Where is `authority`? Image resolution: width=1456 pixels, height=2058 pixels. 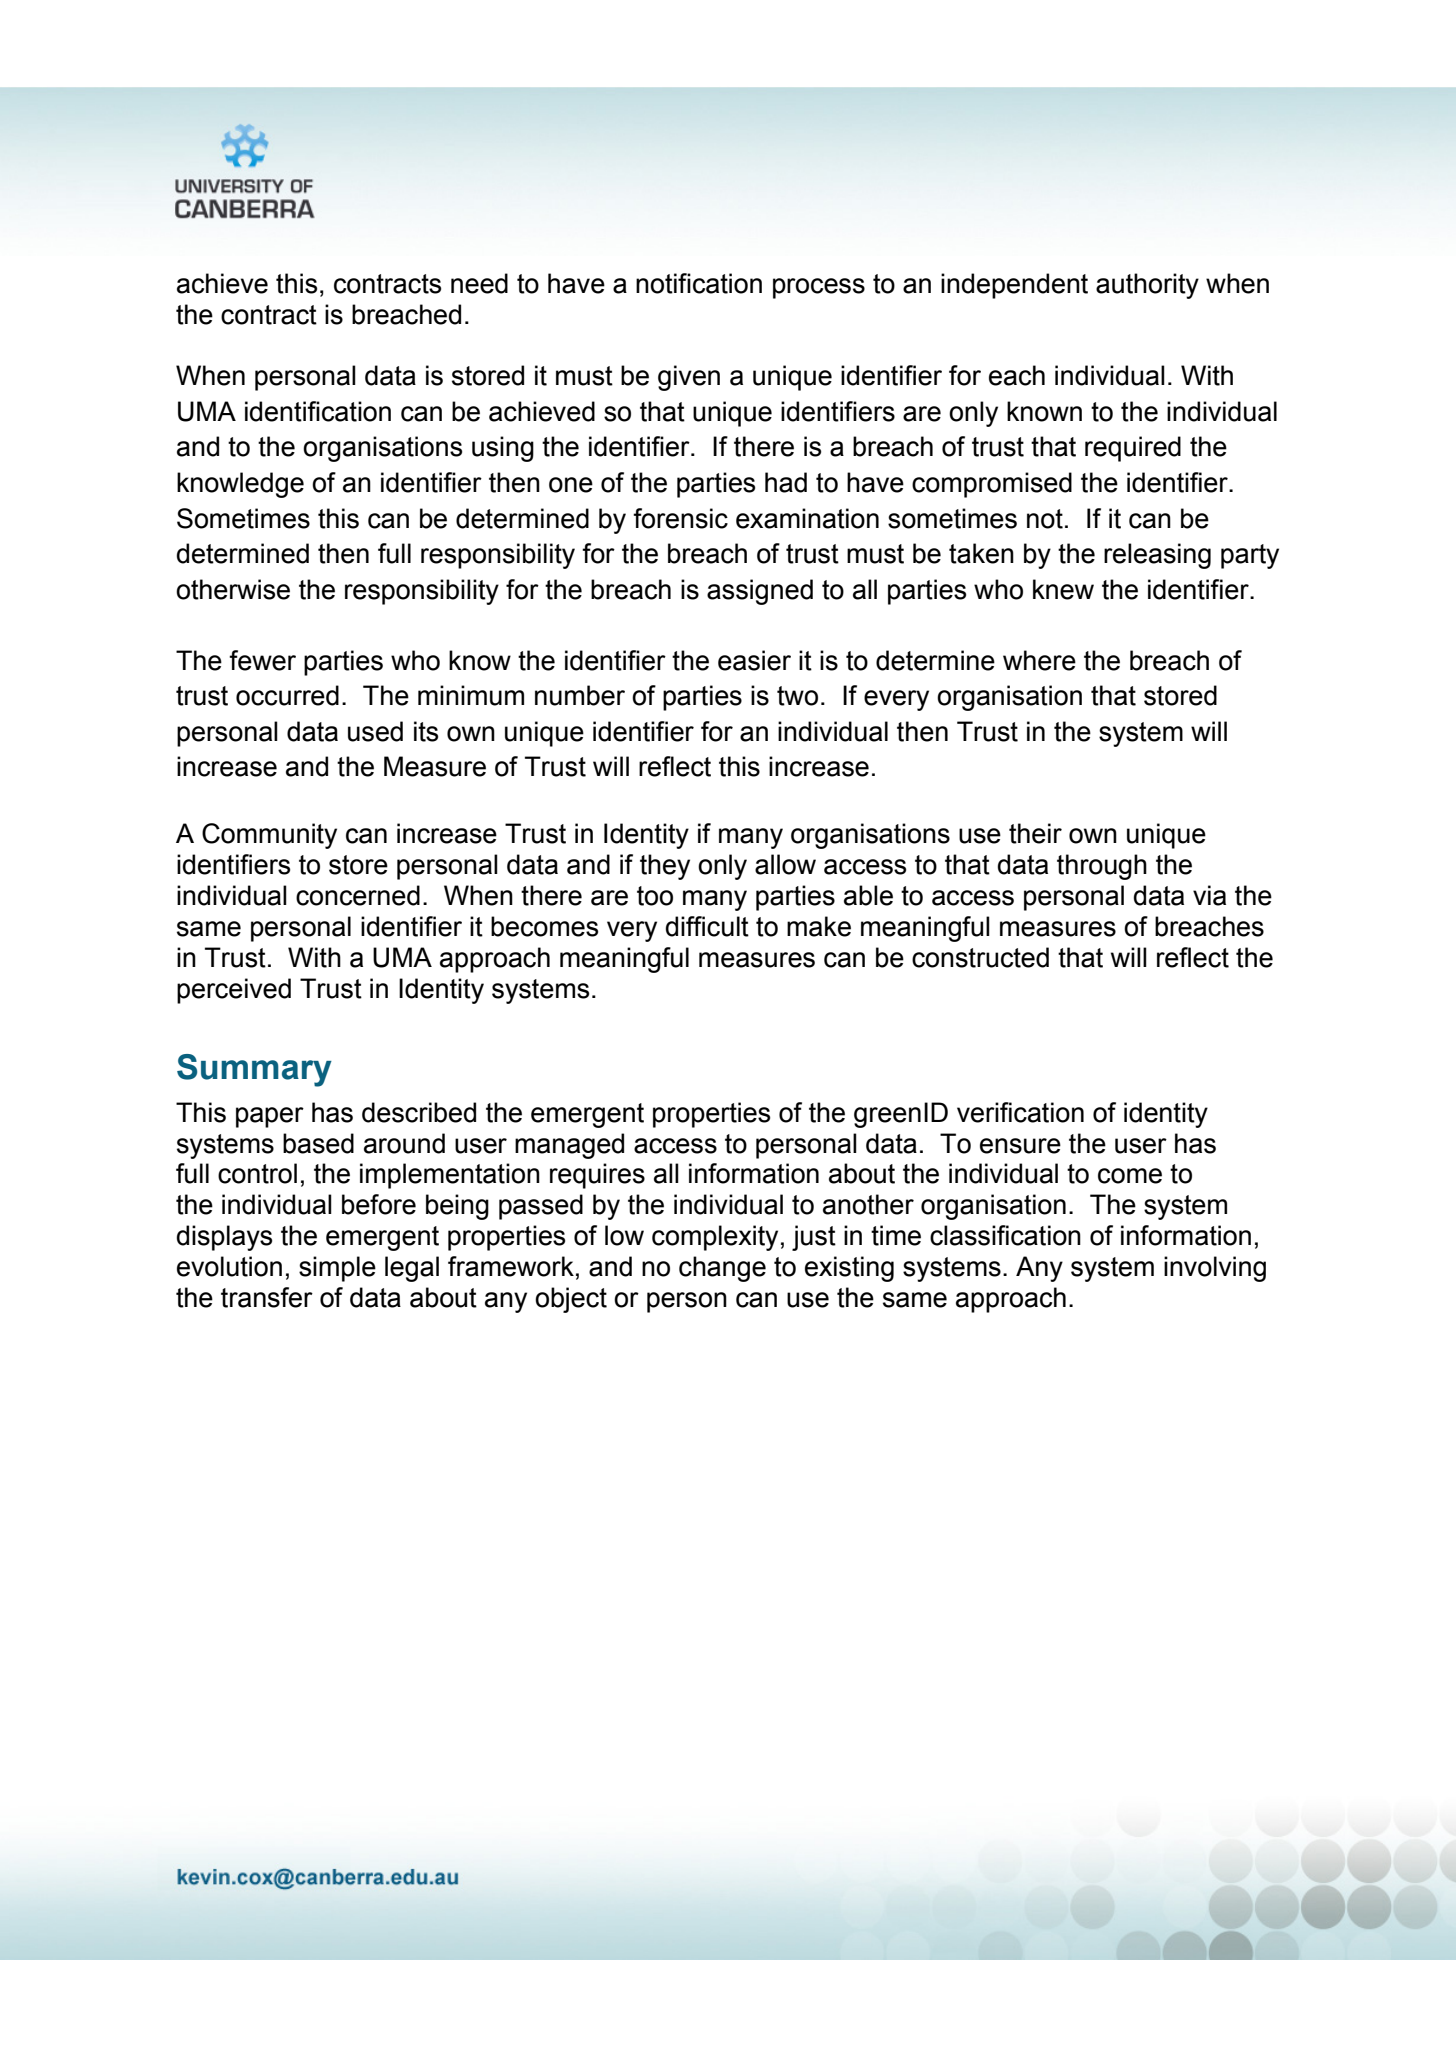
authority is located at coordinates (1147, 286).
